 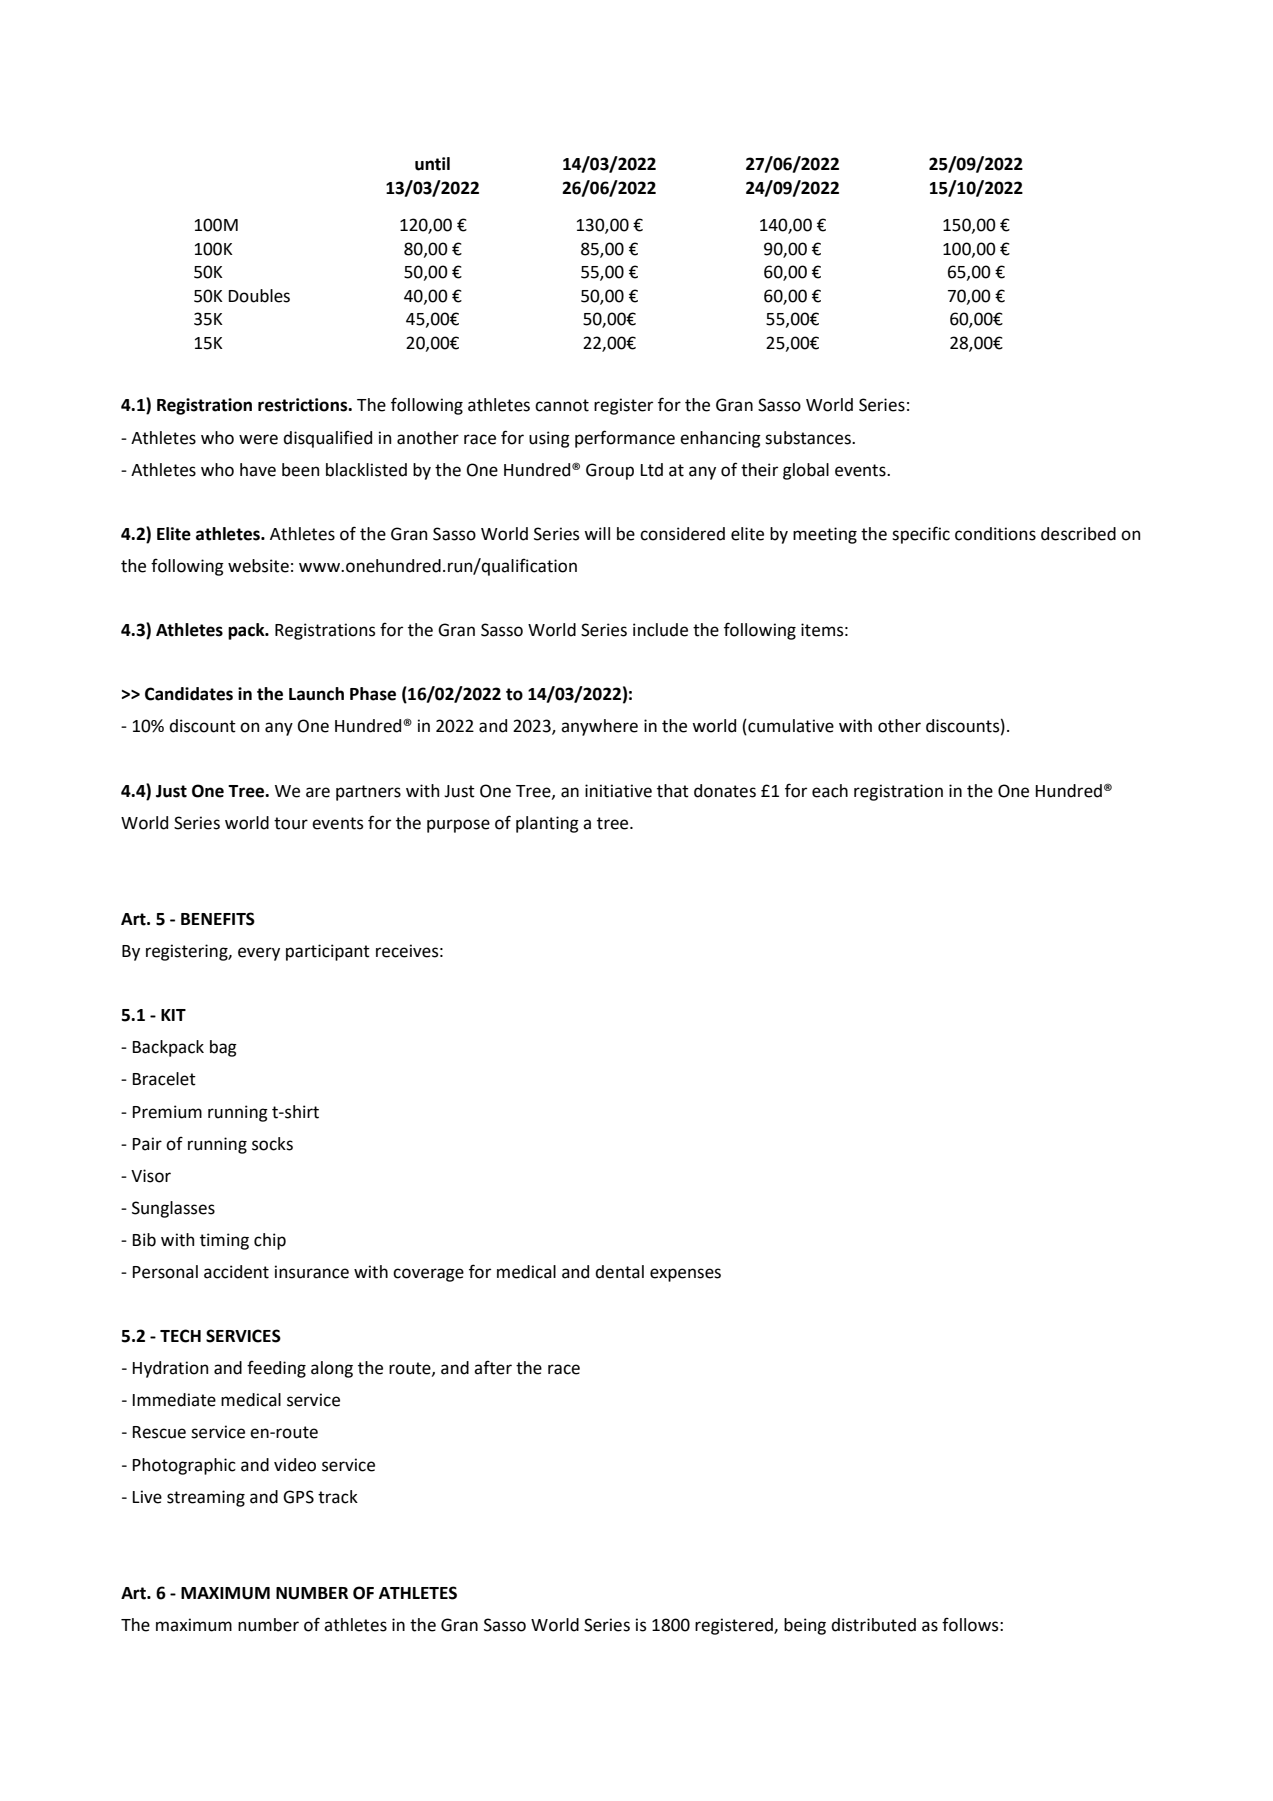 What do you see at coordinates (809, 438) in the document?
I see `substances` at bounding box center [809, 438].
